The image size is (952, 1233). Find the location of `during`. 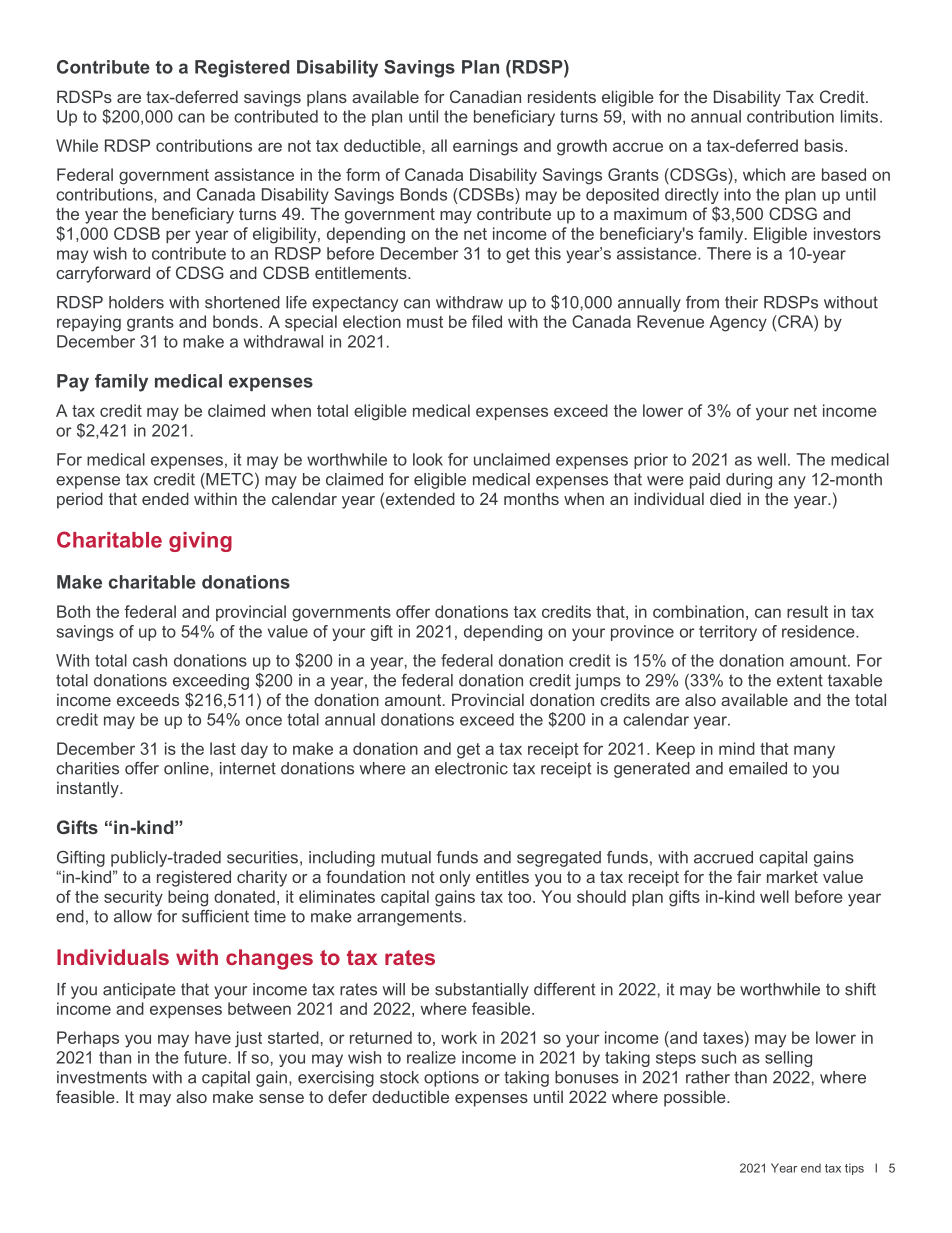

during is located at coordinates (749, 481).
